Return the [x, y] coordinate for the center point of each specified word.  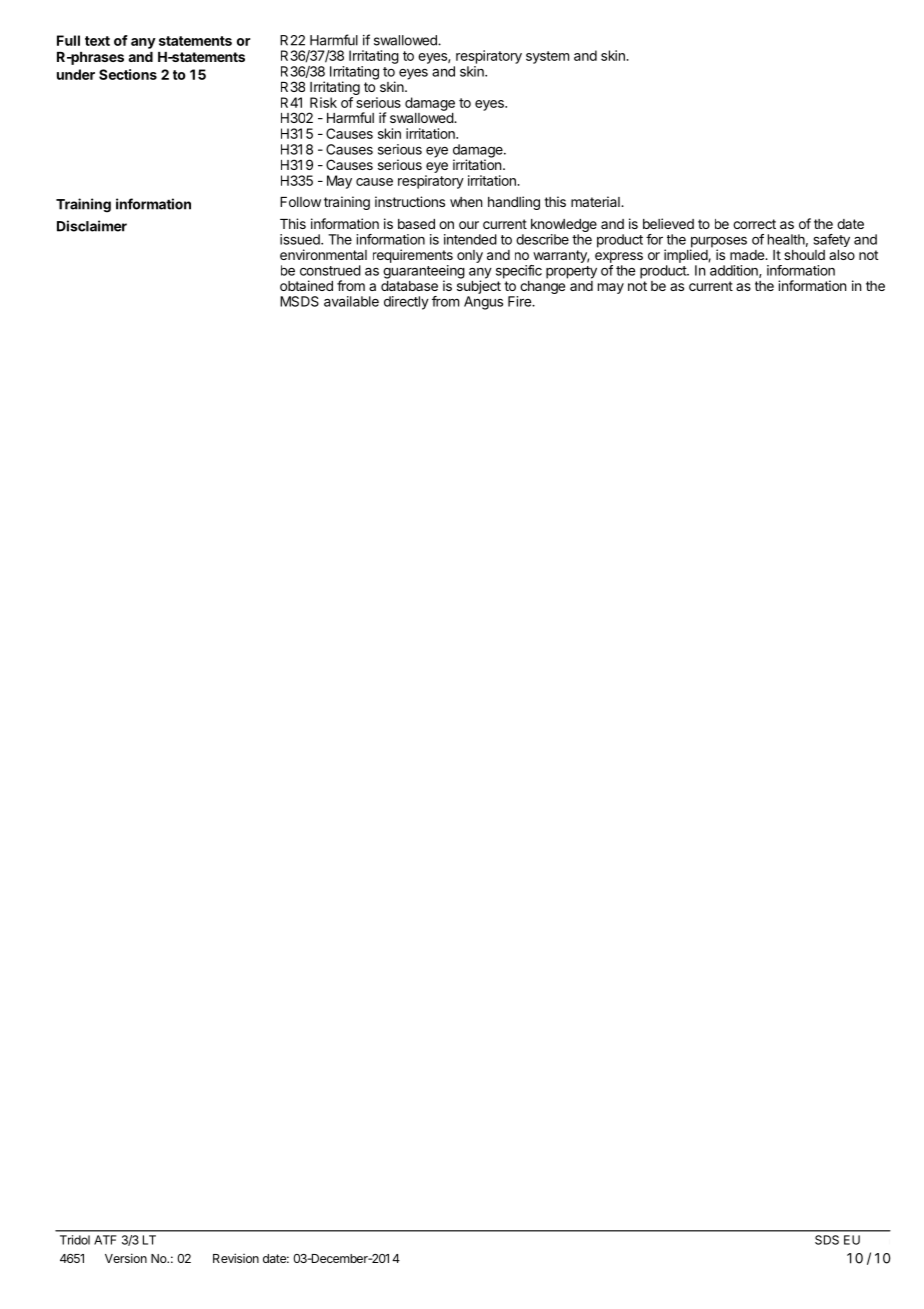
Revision [236, 1258]
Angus [483, 303]
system [547, 57]
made [748, 255]
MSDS [299, 301]
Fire [520, 301]
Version [126, 1258]
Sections [128, 74]
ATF [105, 1240]
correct [754, 224]
